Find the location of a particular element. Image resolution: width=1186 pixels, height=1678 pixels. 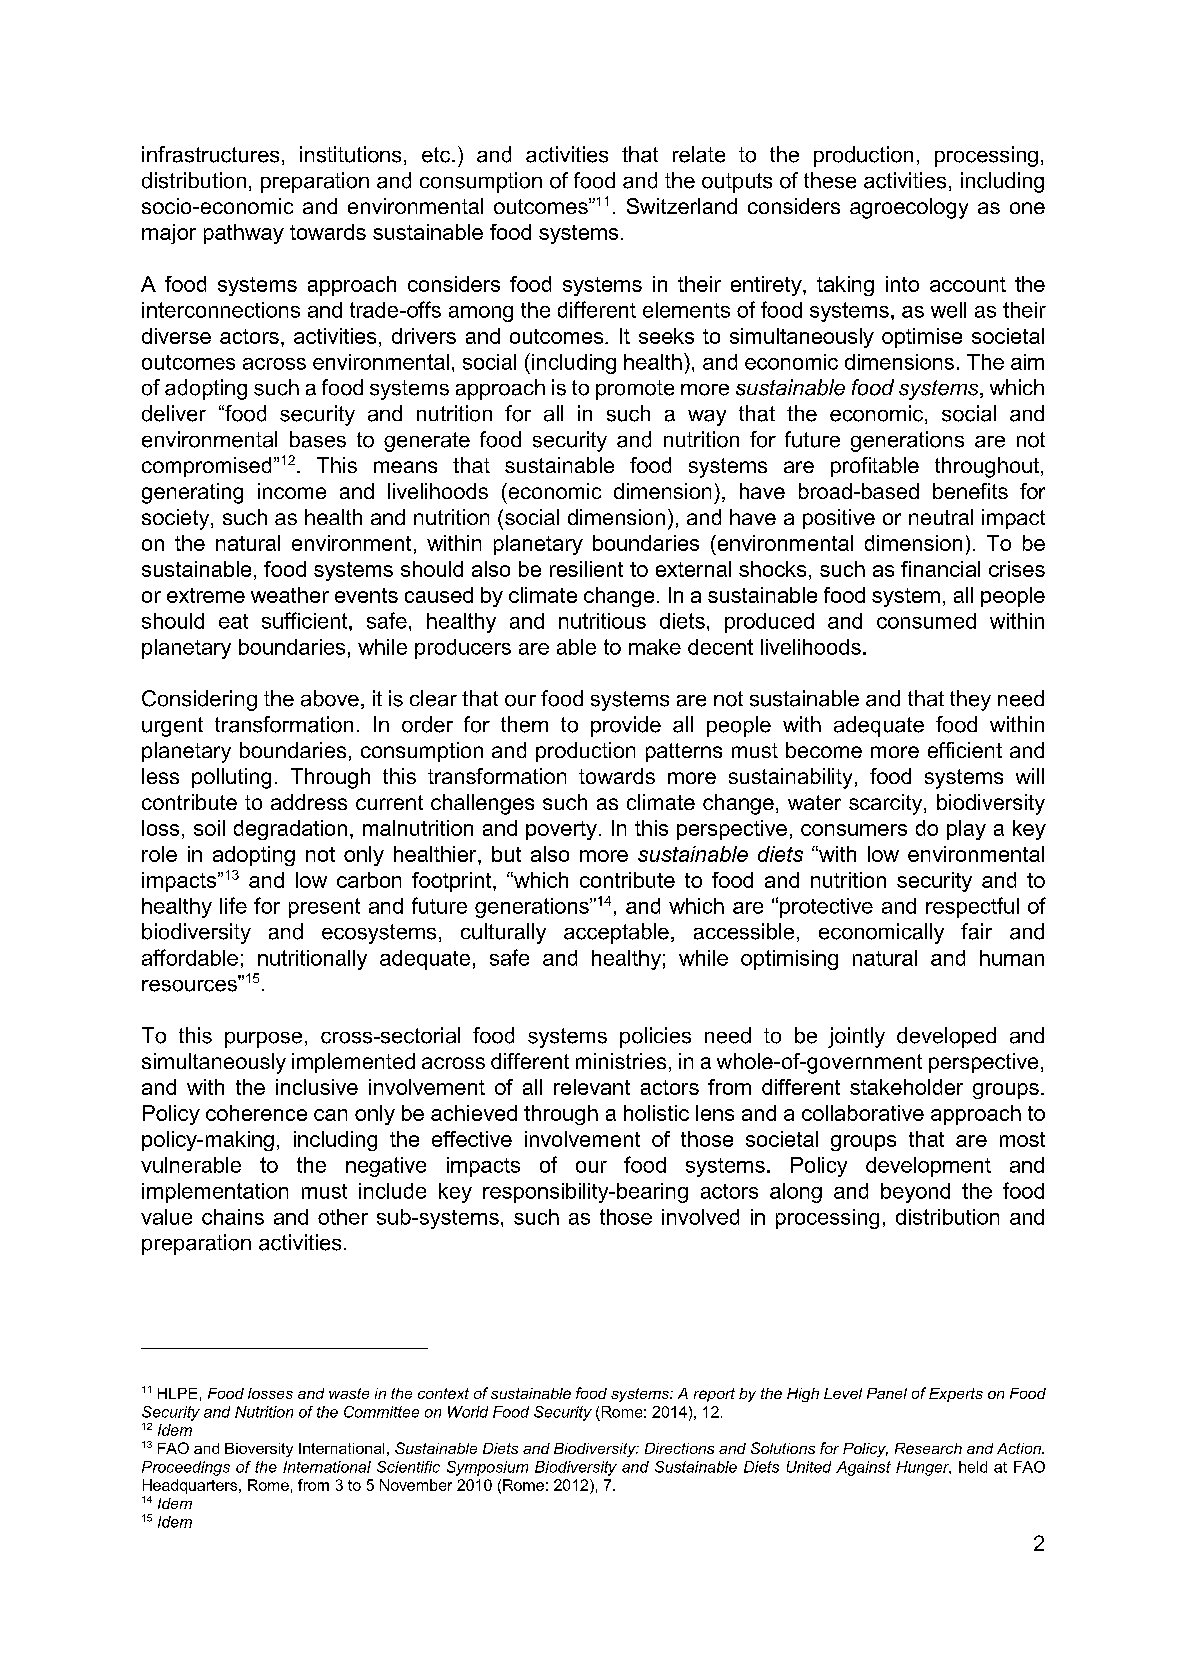

coherence is located at coordinates (256, 1113).
